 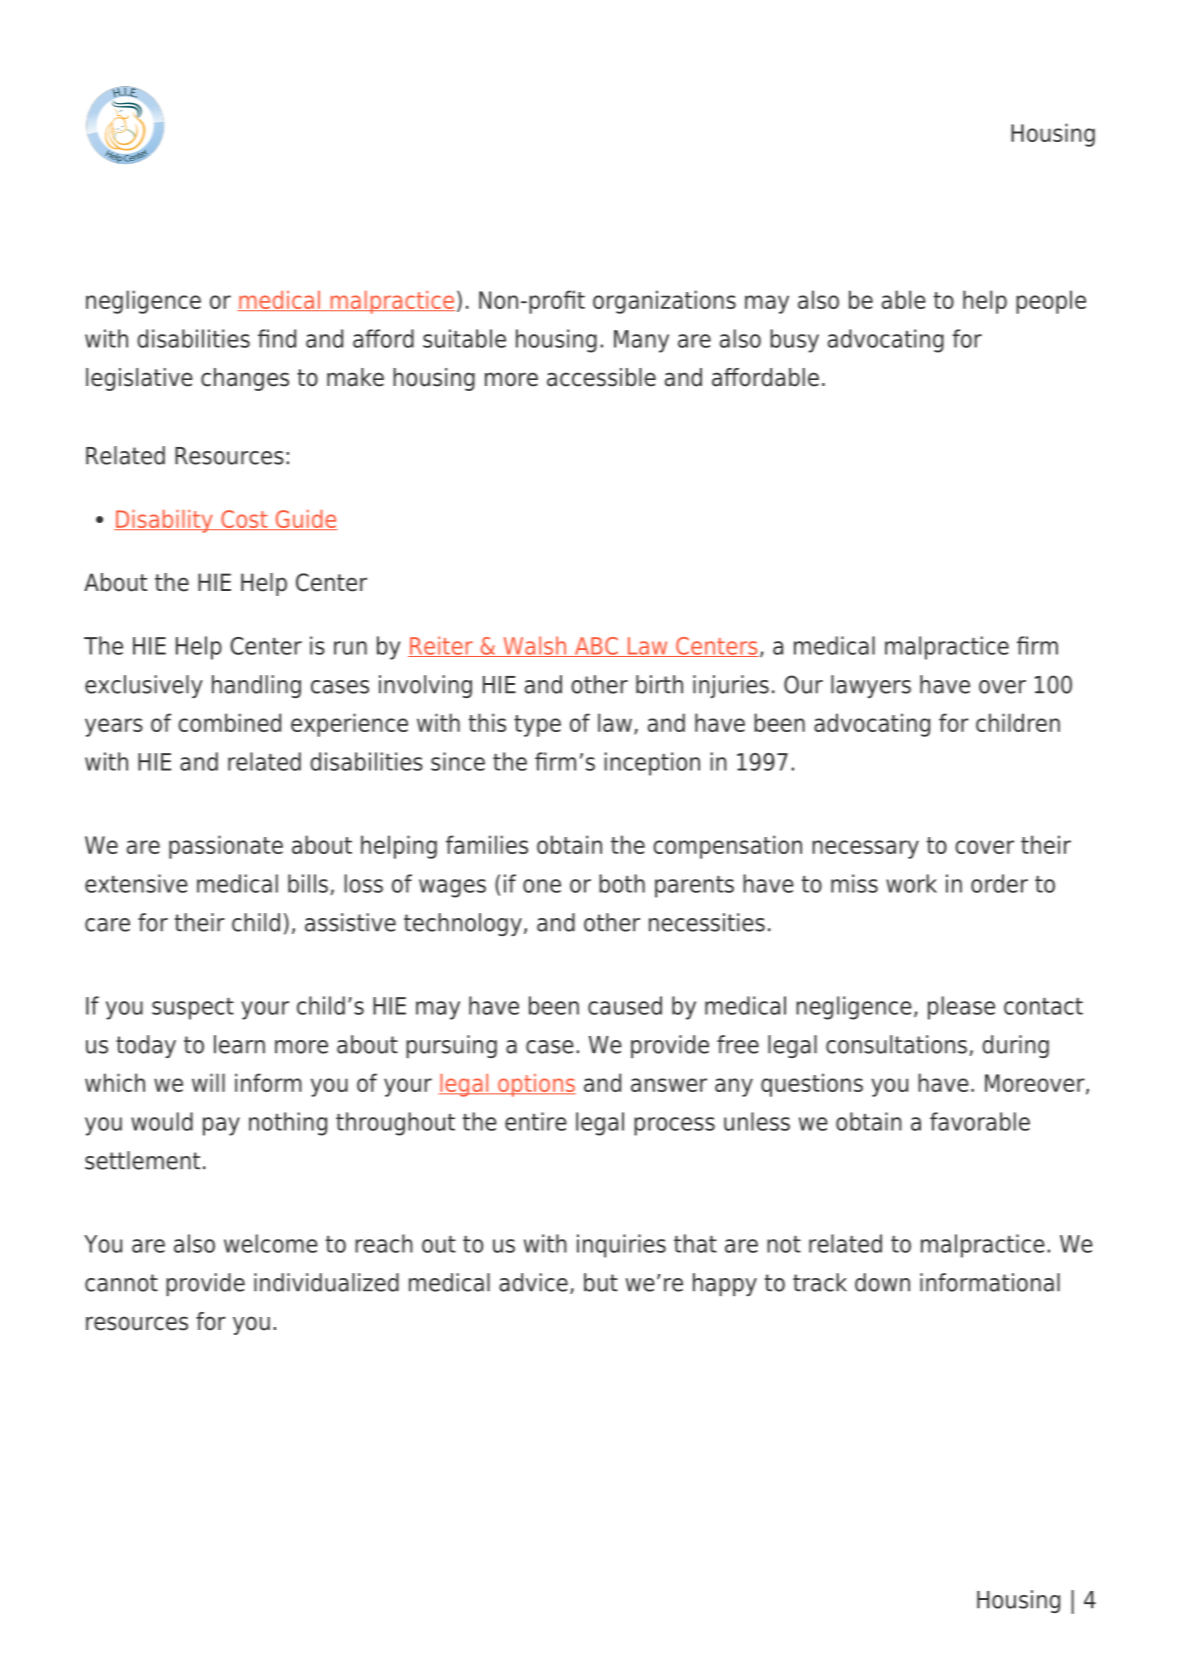 What do you see at coordinates (245, 379) in the image?
I see `changes` at bounding box center [245, 379].
